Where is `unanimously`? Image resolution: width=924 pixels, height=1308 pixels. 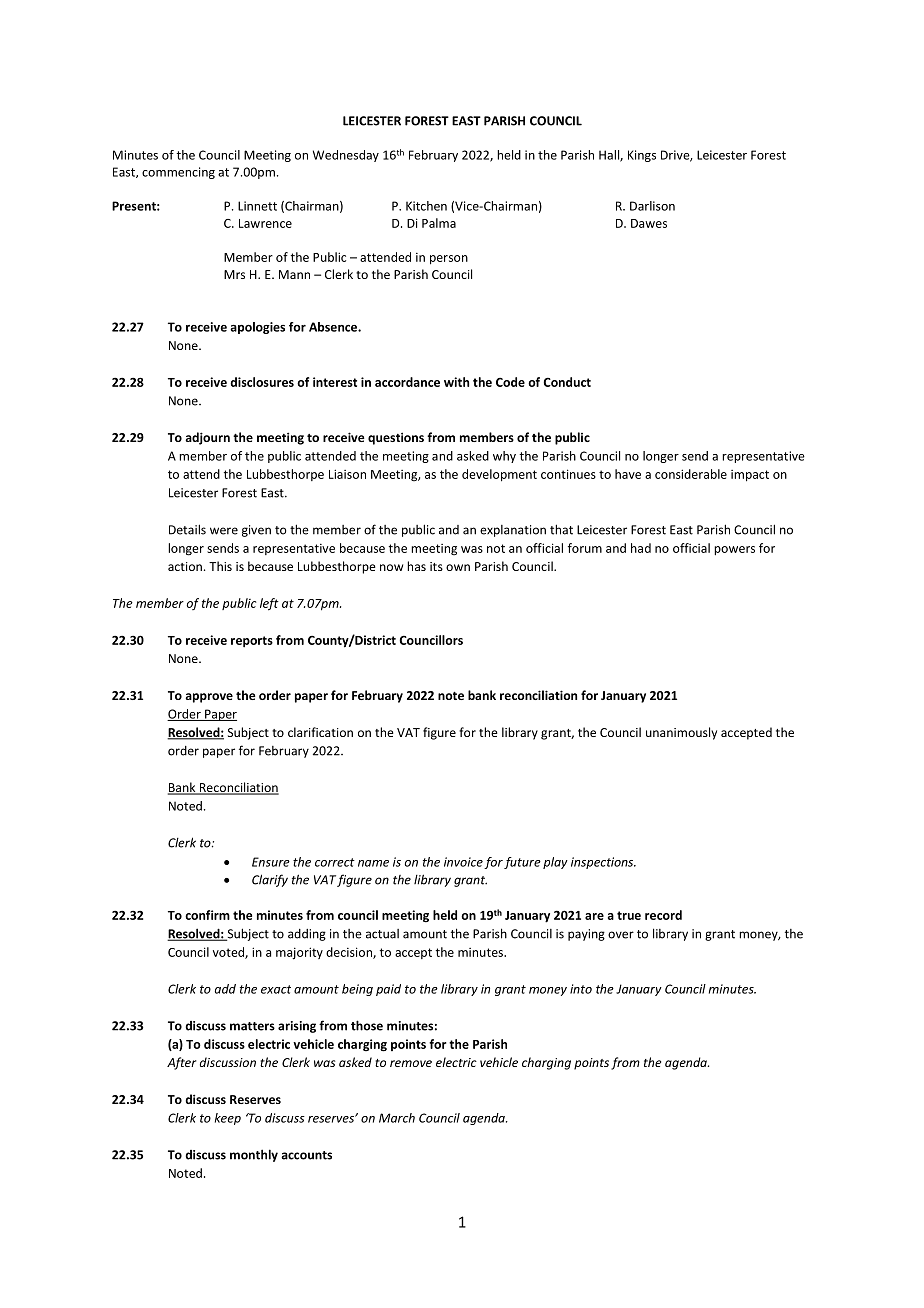
unanimously is located at coordinates (681, 733).
